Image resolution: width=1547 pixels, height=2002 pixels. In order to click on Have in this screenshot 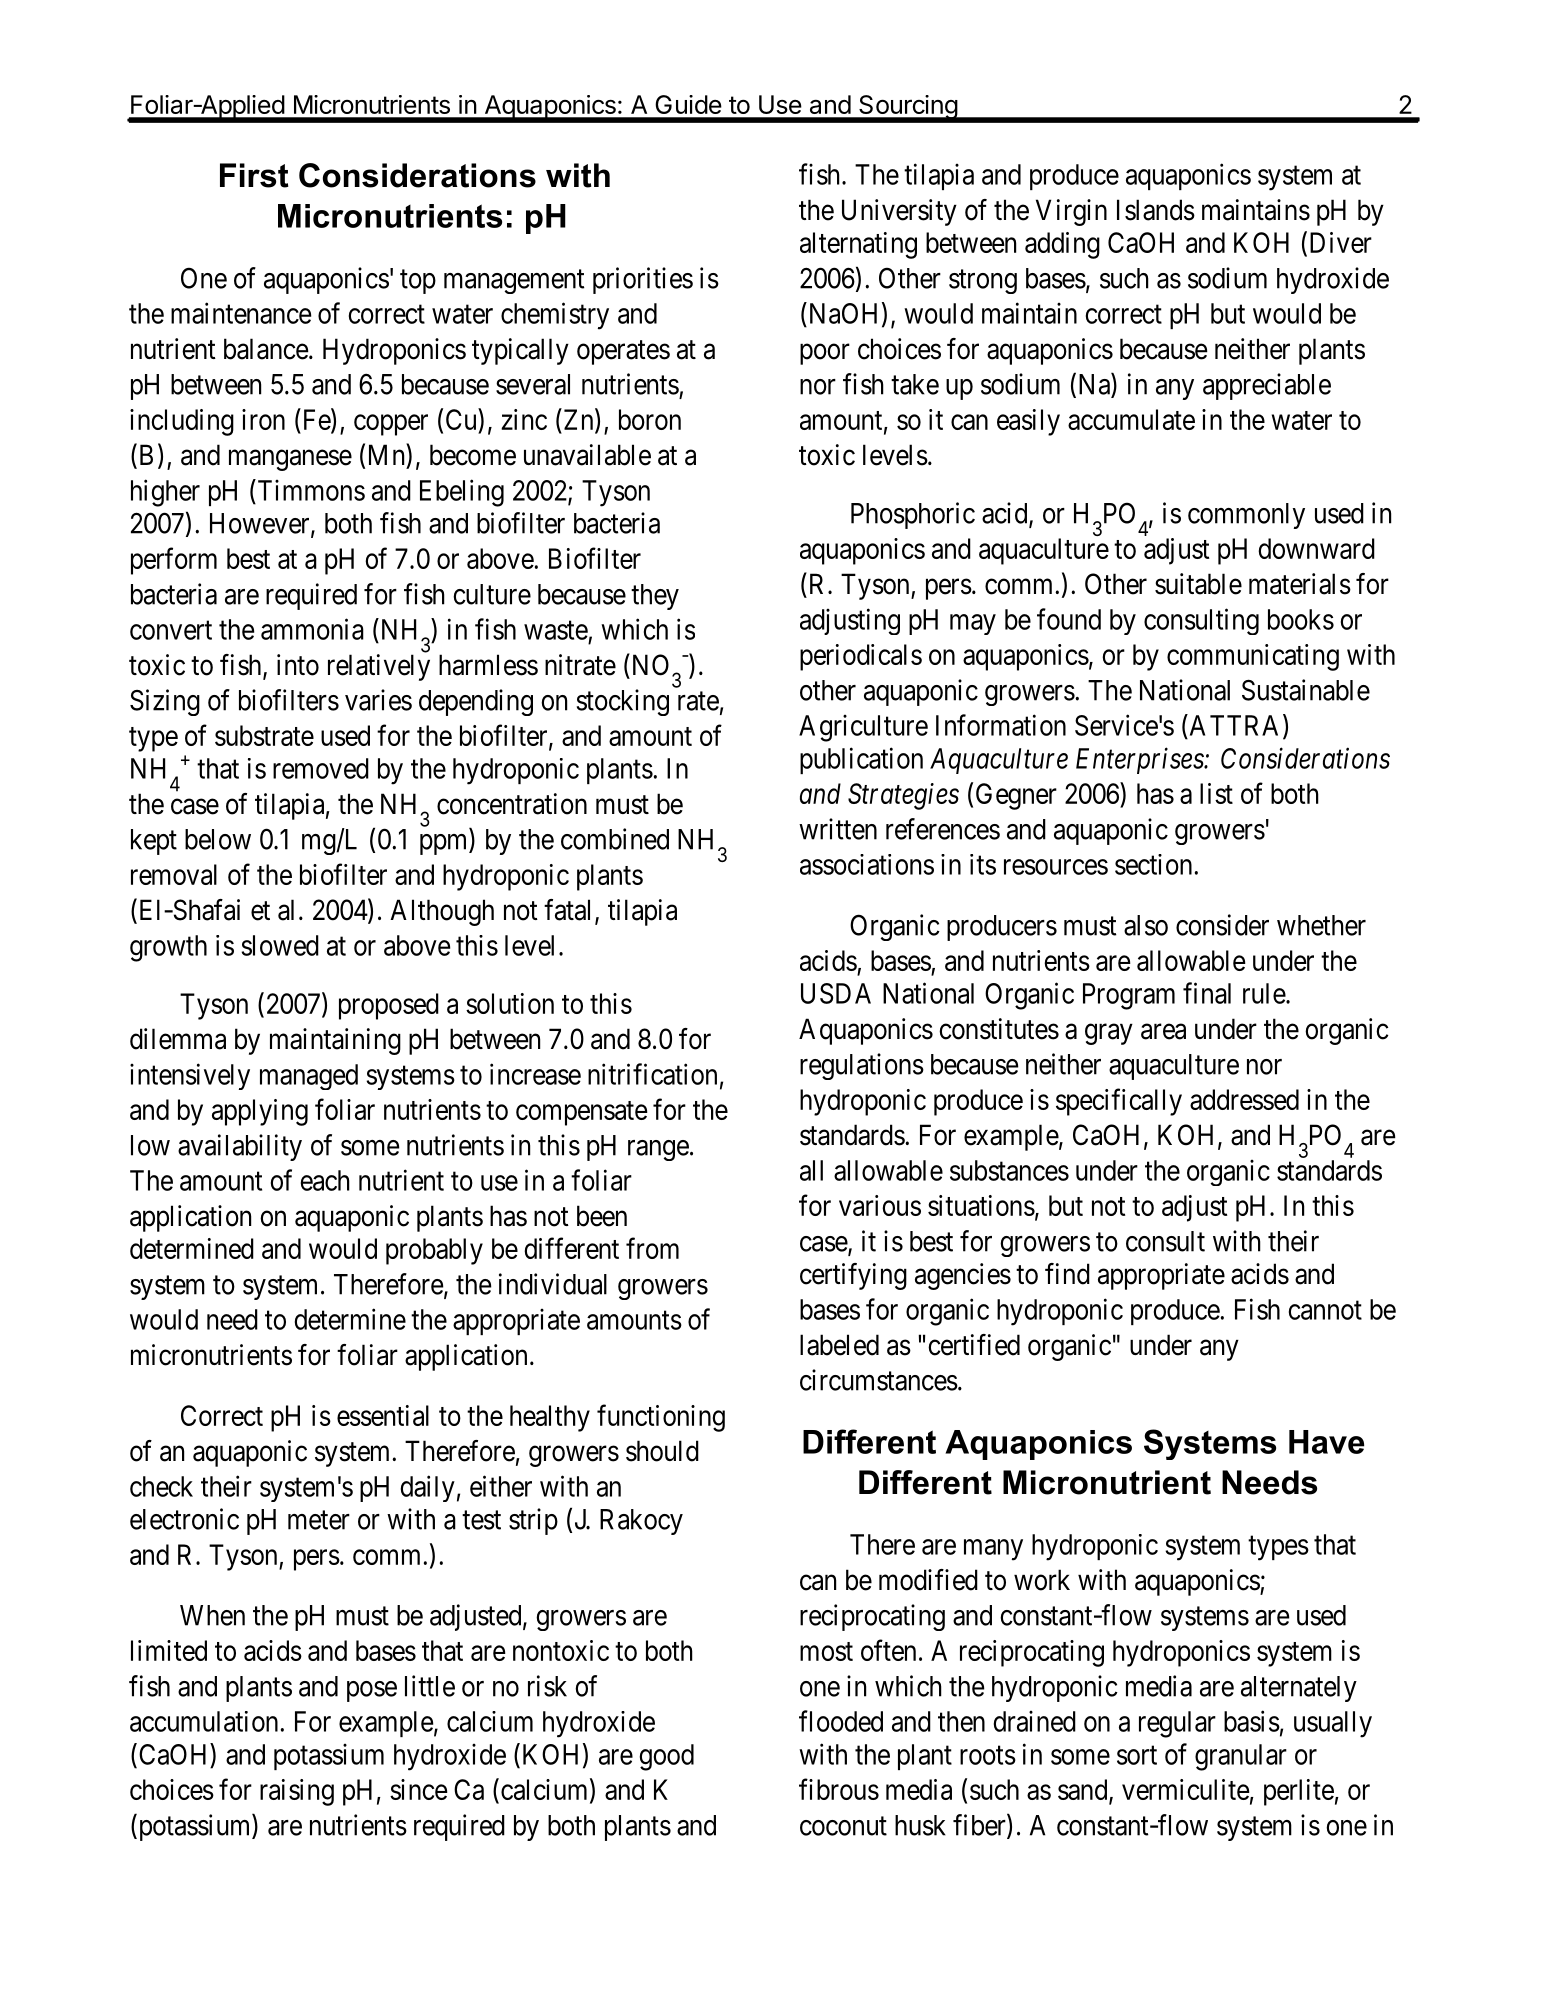, I will do `click(1326, 1442)`.
